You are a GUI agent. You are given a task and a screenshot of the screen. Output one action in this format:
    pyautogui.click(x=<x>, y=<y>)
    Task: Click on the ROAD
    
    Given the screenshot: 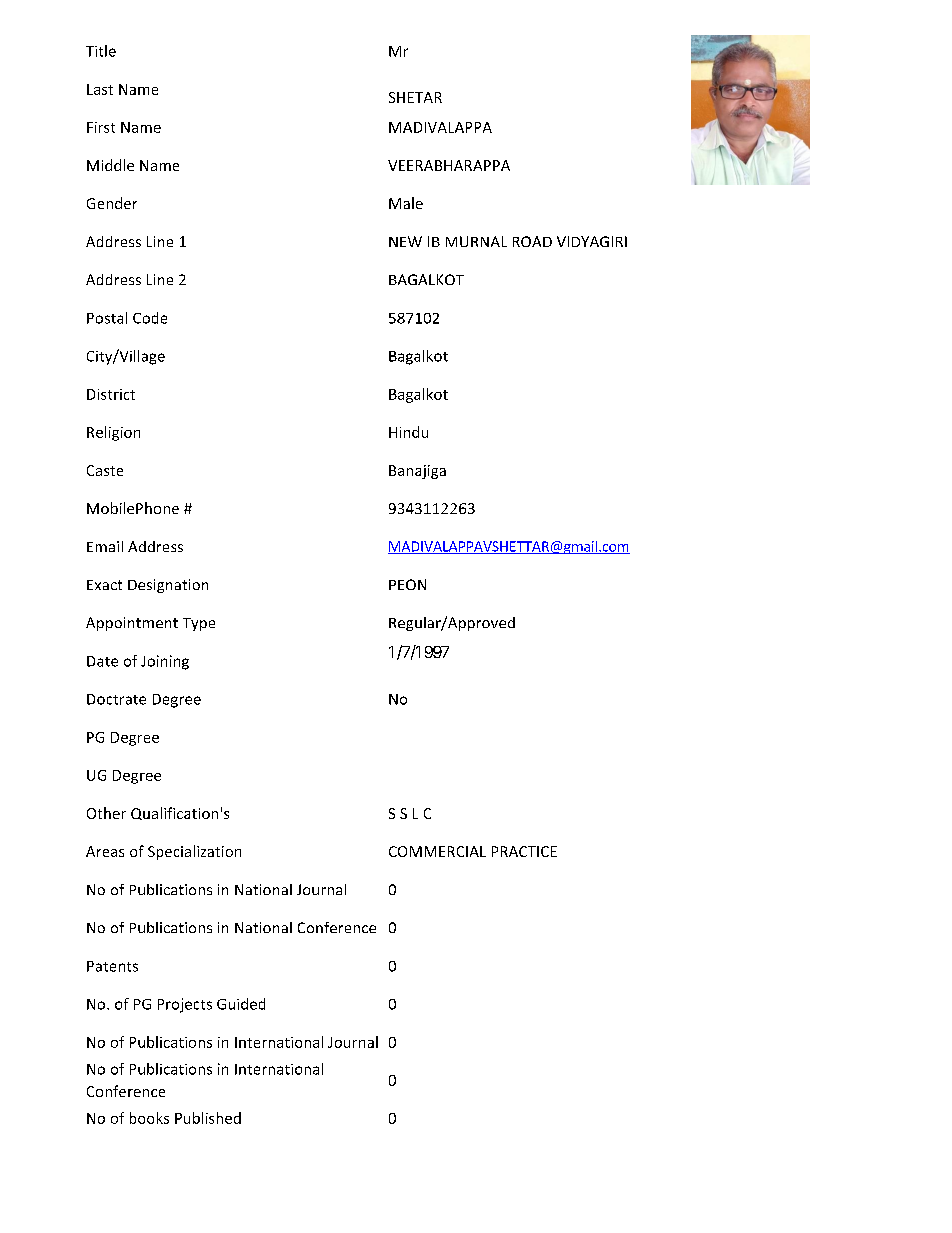 What is the action you would take?
    pyautogui.click(x=532, y=241)
